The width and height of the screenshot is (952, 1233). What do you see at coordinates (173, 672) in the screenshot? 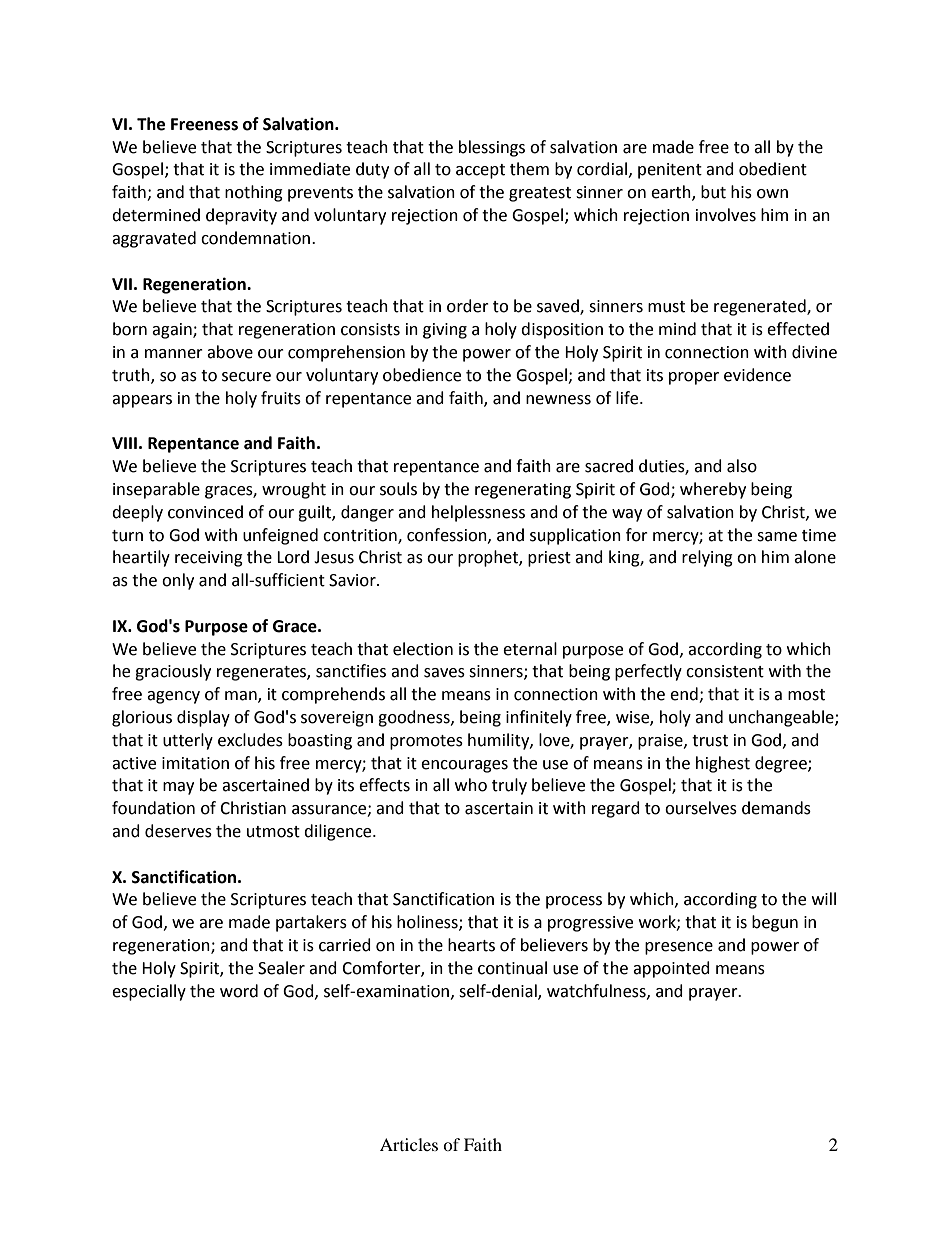
I see `graciously` at bounding box center [173, 672].
